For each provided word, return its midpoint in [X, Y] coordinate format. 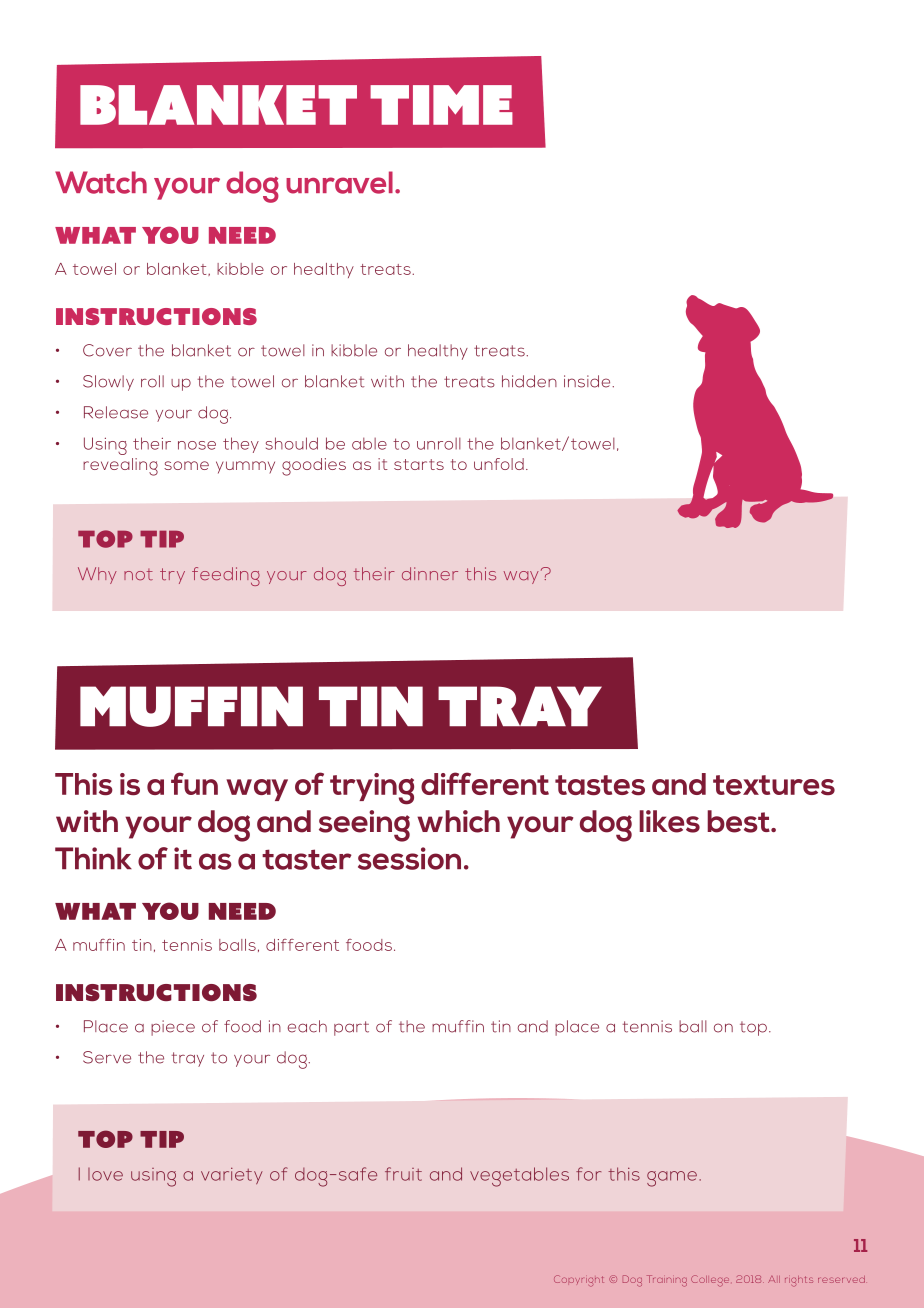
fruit [403, 1174]
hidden [529, 381]
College [710, 1281]
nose [197, 445]
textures [774, 785]
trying [372, 789]
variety [232, 1175]
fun [194, 783]
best [739, 821]
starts [419, 464]
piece [173, 1028]
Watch [101, 182]
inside [587, 381]
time [441, 105]
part [351, 1028]
